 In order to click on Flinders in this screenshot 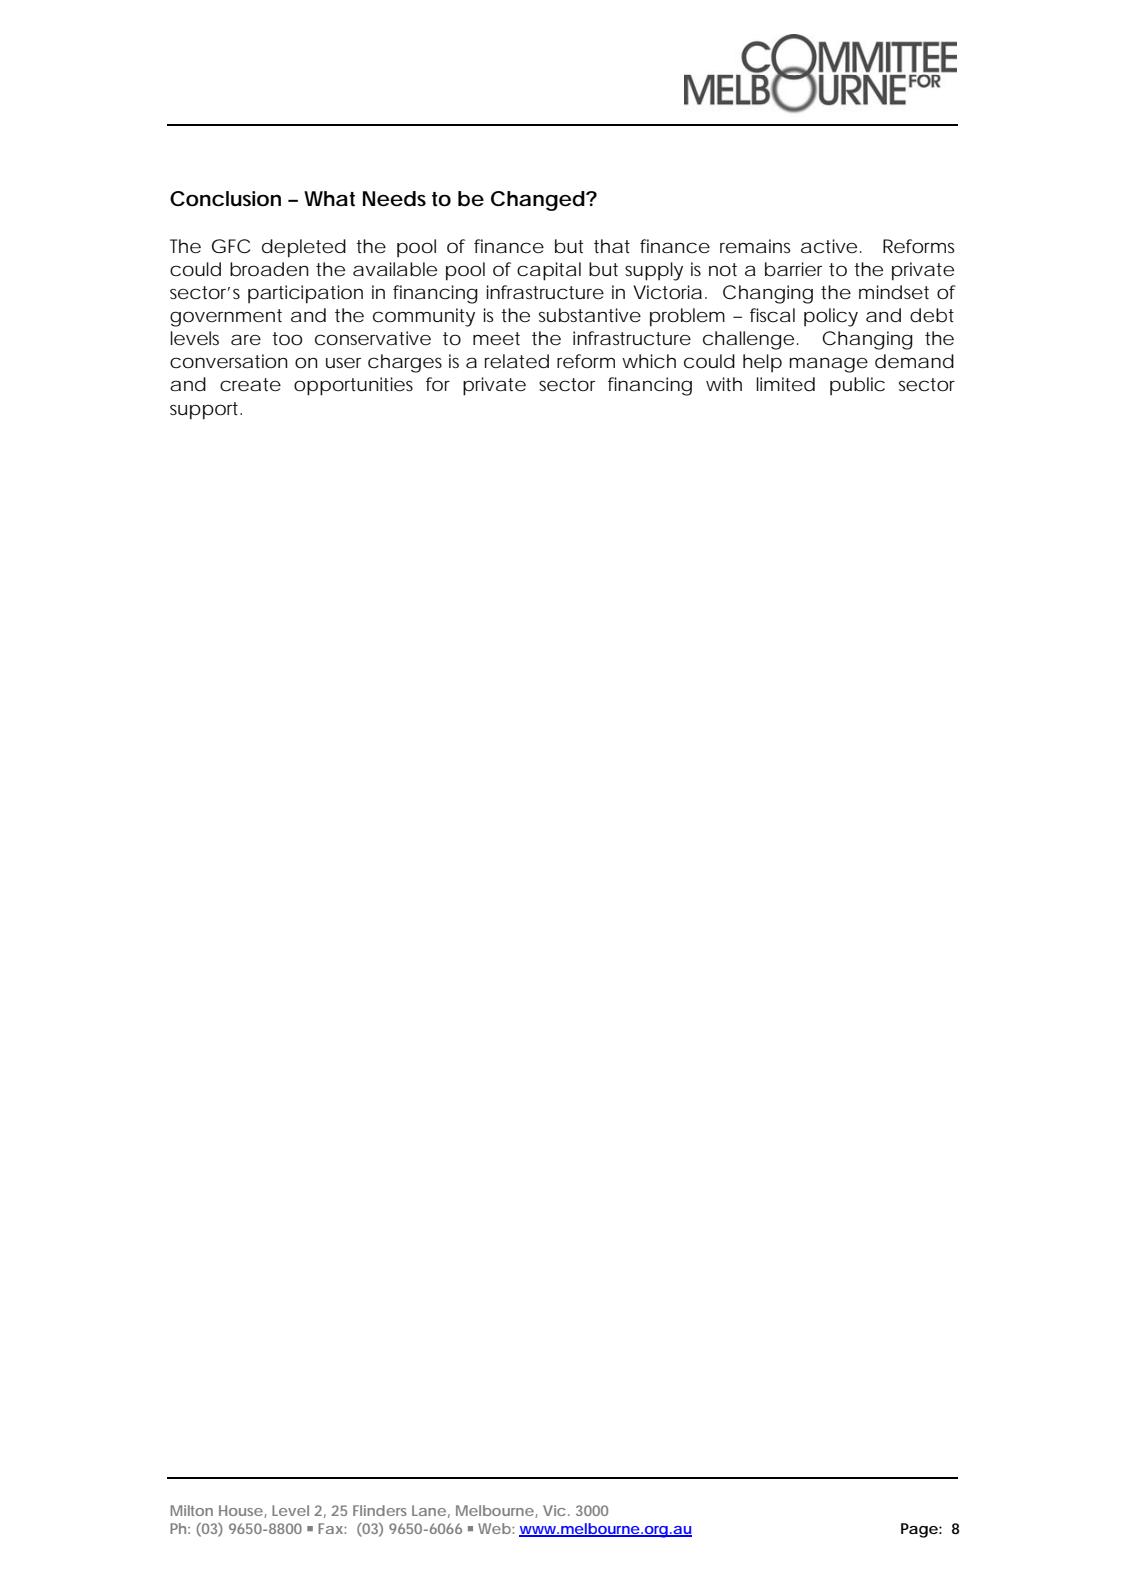, I will do `click(380, 1510)`.
